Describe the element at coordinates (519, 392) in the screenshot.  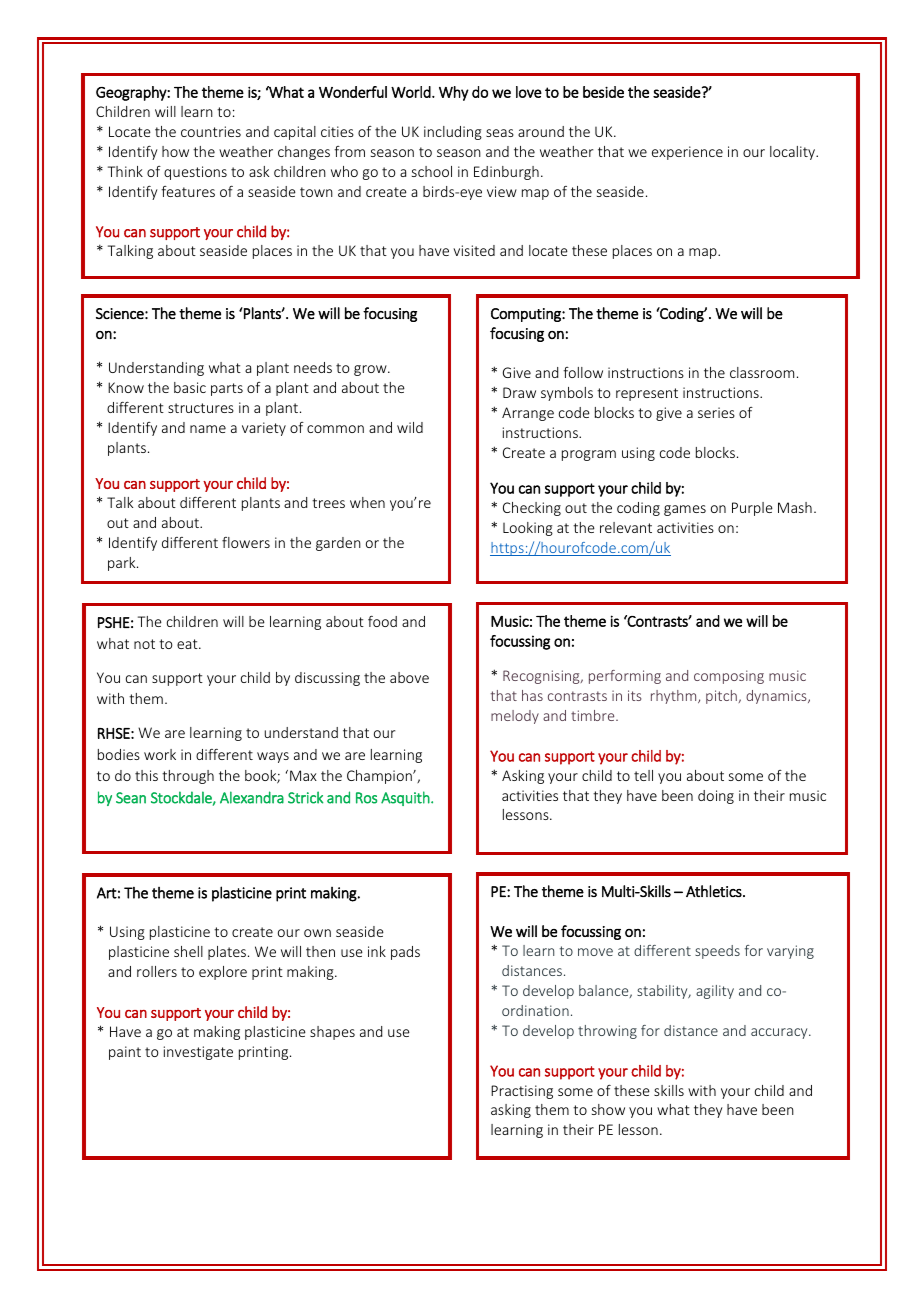
I see `Draw` at that location.
